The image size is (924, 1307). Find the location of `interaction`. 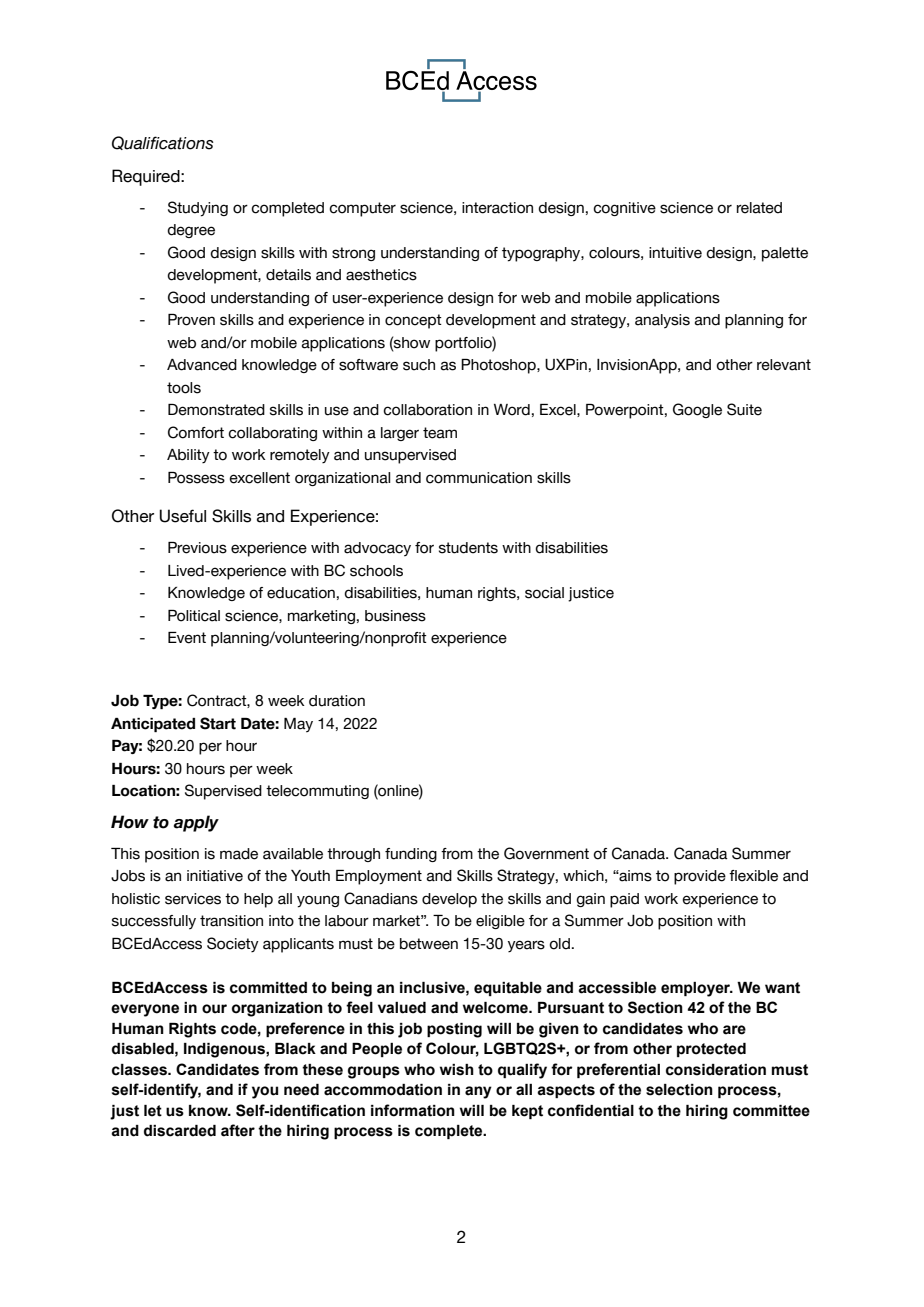

interaction is located at coordinates (497, 208).
